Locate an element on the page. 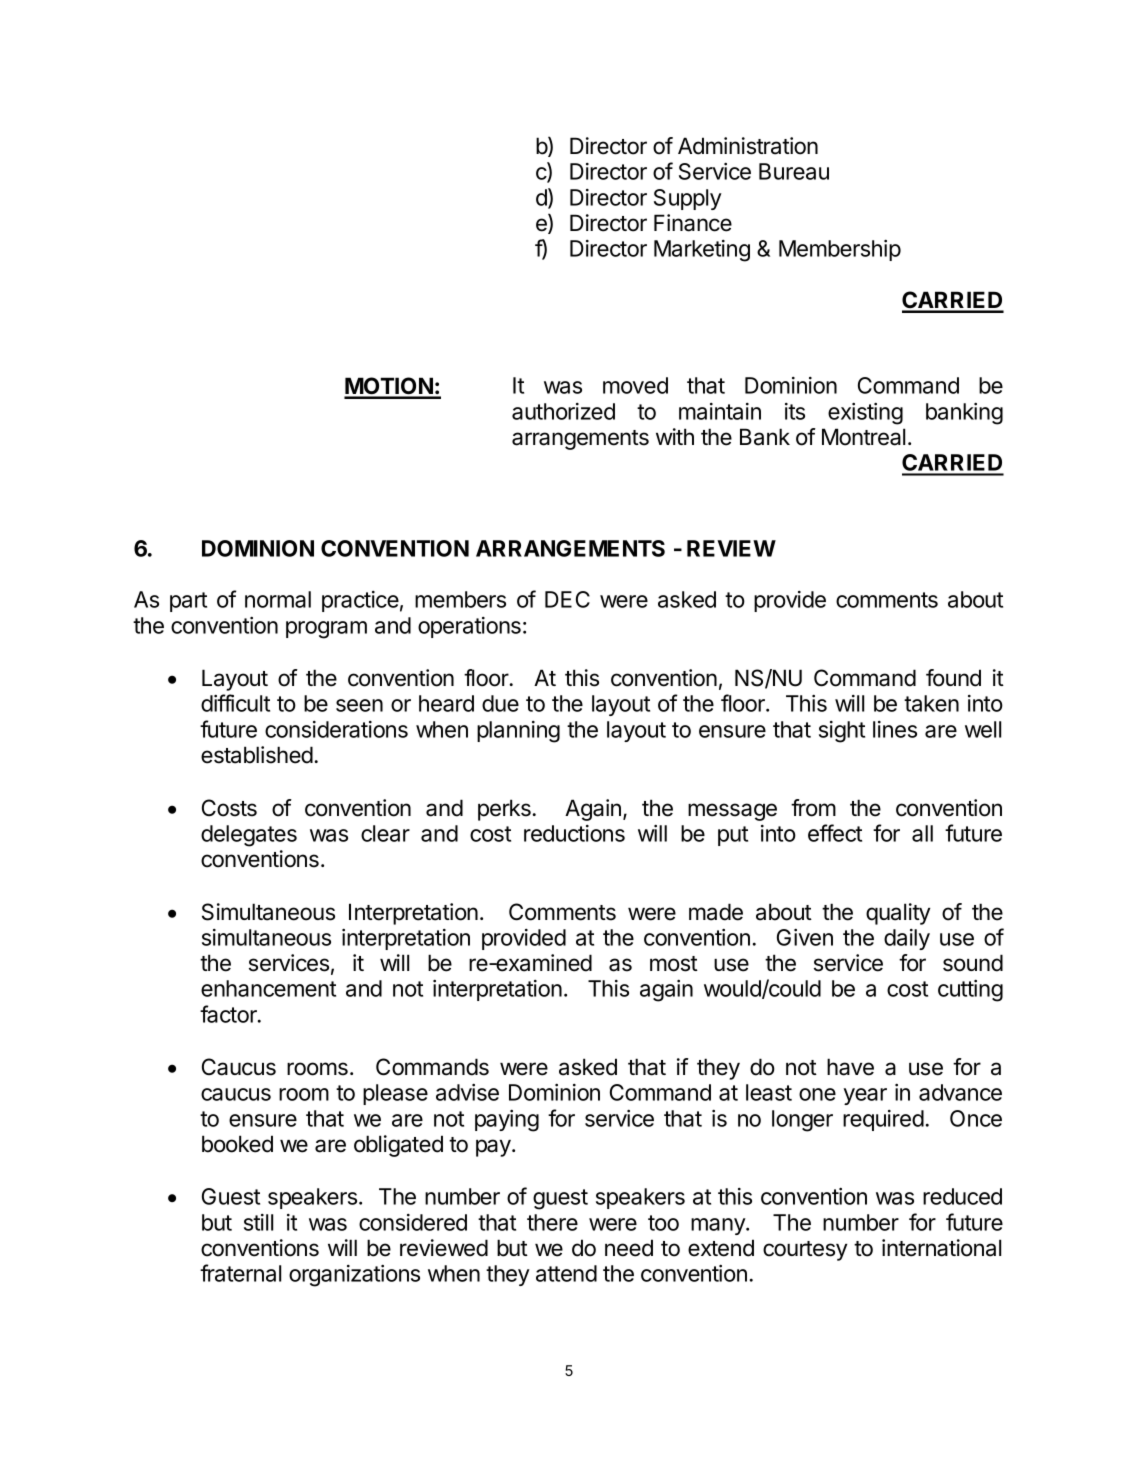 This document has width=1137, height=1471. normal is located at coordinates (278, 599).
